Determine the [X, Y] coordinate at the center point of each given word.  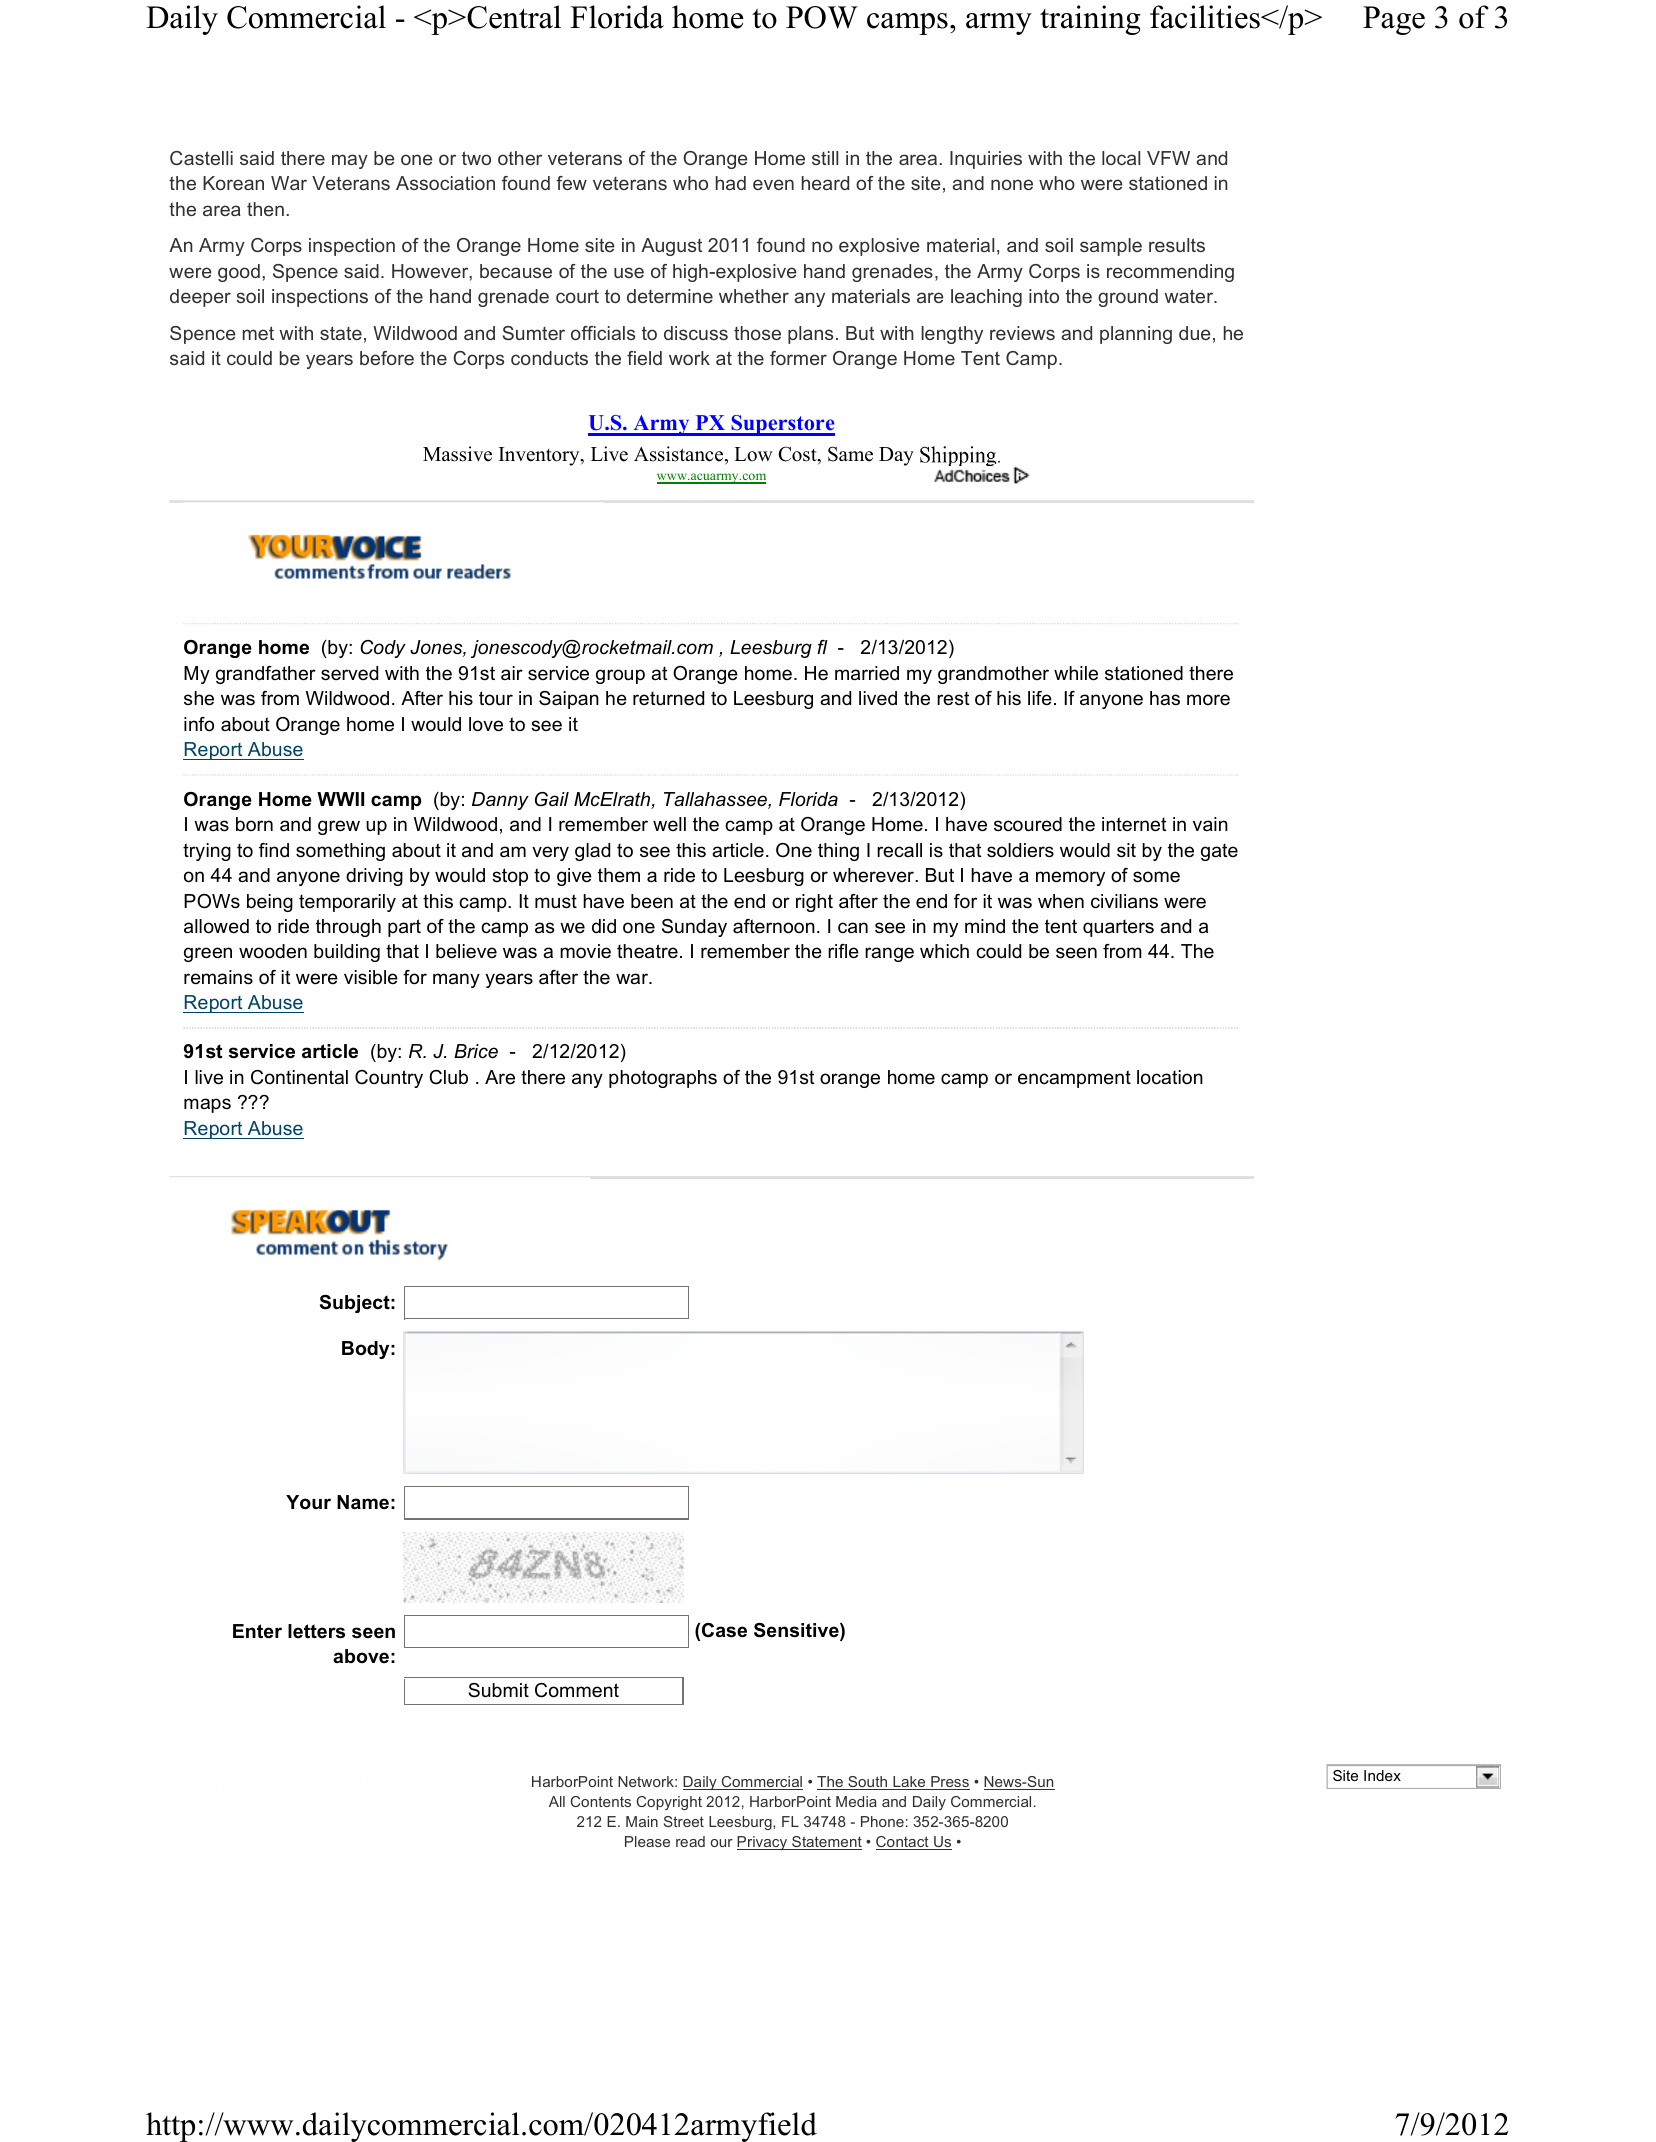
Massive [457, 454]
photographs [663, 1079]
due [1195, 333]
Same [850, 454]
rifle [843, 951]
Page [1394, 20]
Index [1382, 1775]
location [1170, 1077]
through [348, 928]
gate [1219, 852]
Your [308, 1502]
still [825, 158]
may [350, 161]
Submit [498, 1690]
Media [856, 1801]
